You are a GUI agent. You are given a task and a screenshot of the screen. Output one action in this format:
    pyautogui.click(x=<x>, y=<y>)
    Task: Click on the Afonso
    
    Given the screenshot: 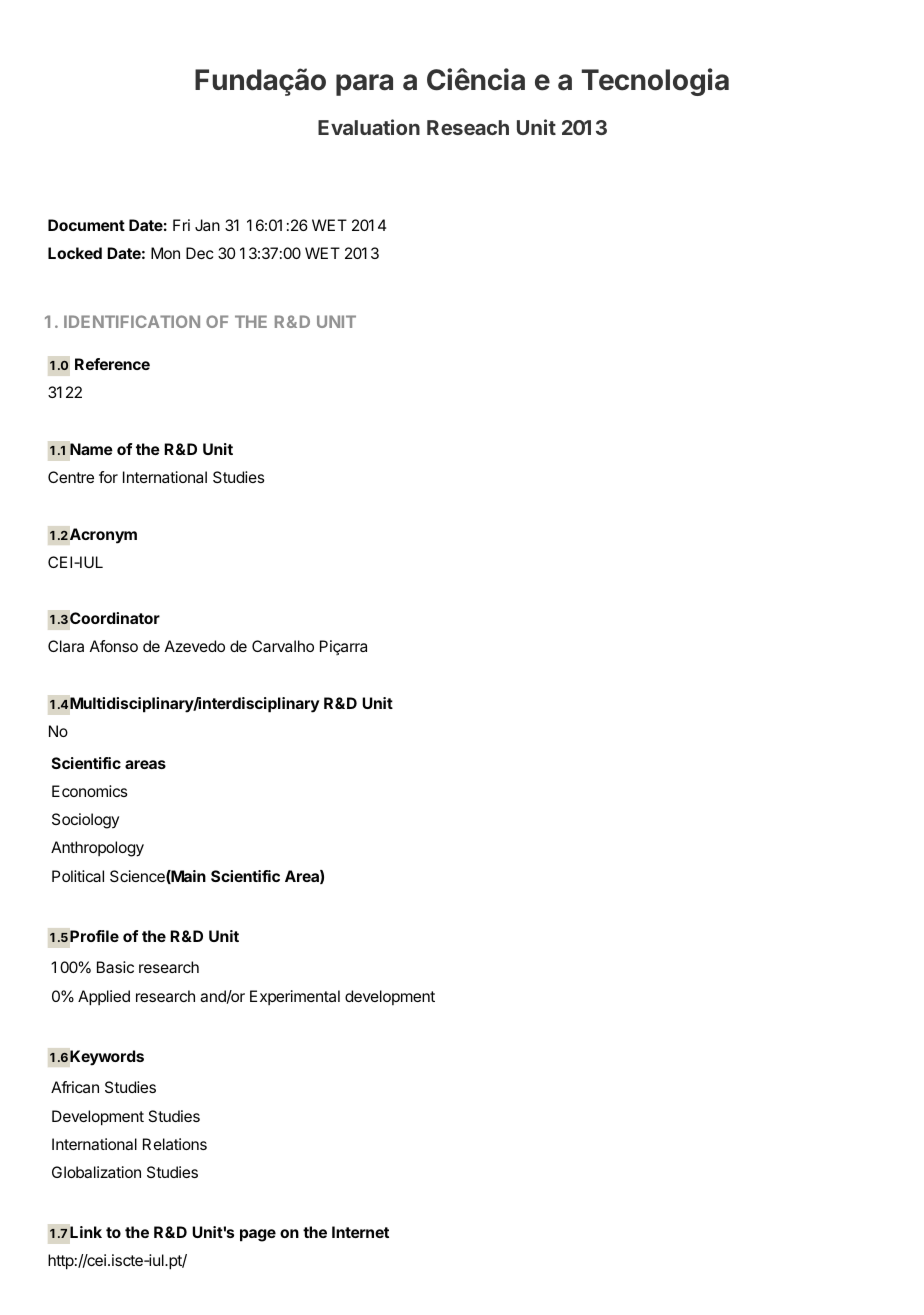 What is the action you would take?
    pyautogui.click(x=114, y=646)
